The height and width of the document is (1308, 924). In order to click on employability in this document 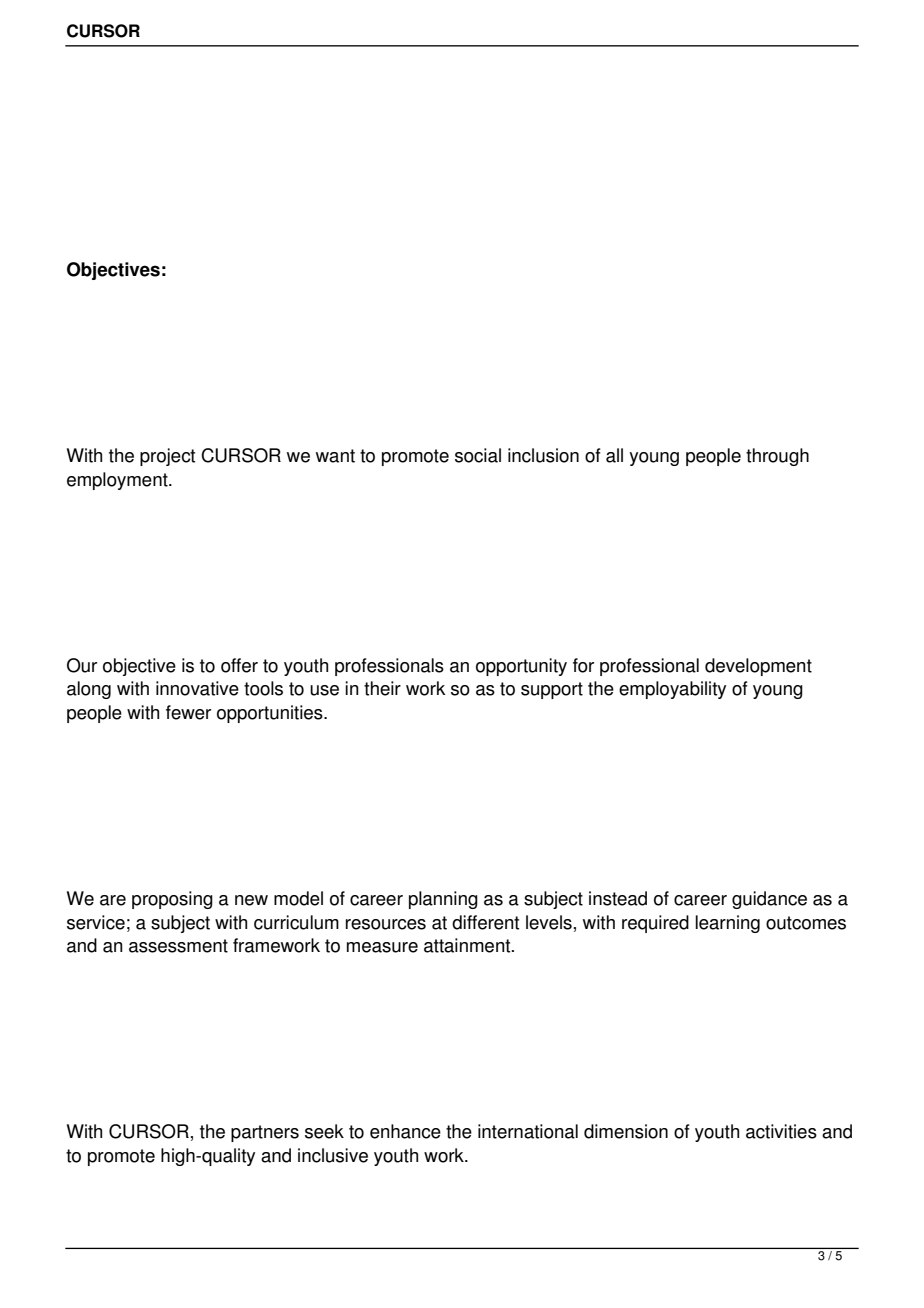, I will do `click(672, 690)`.
